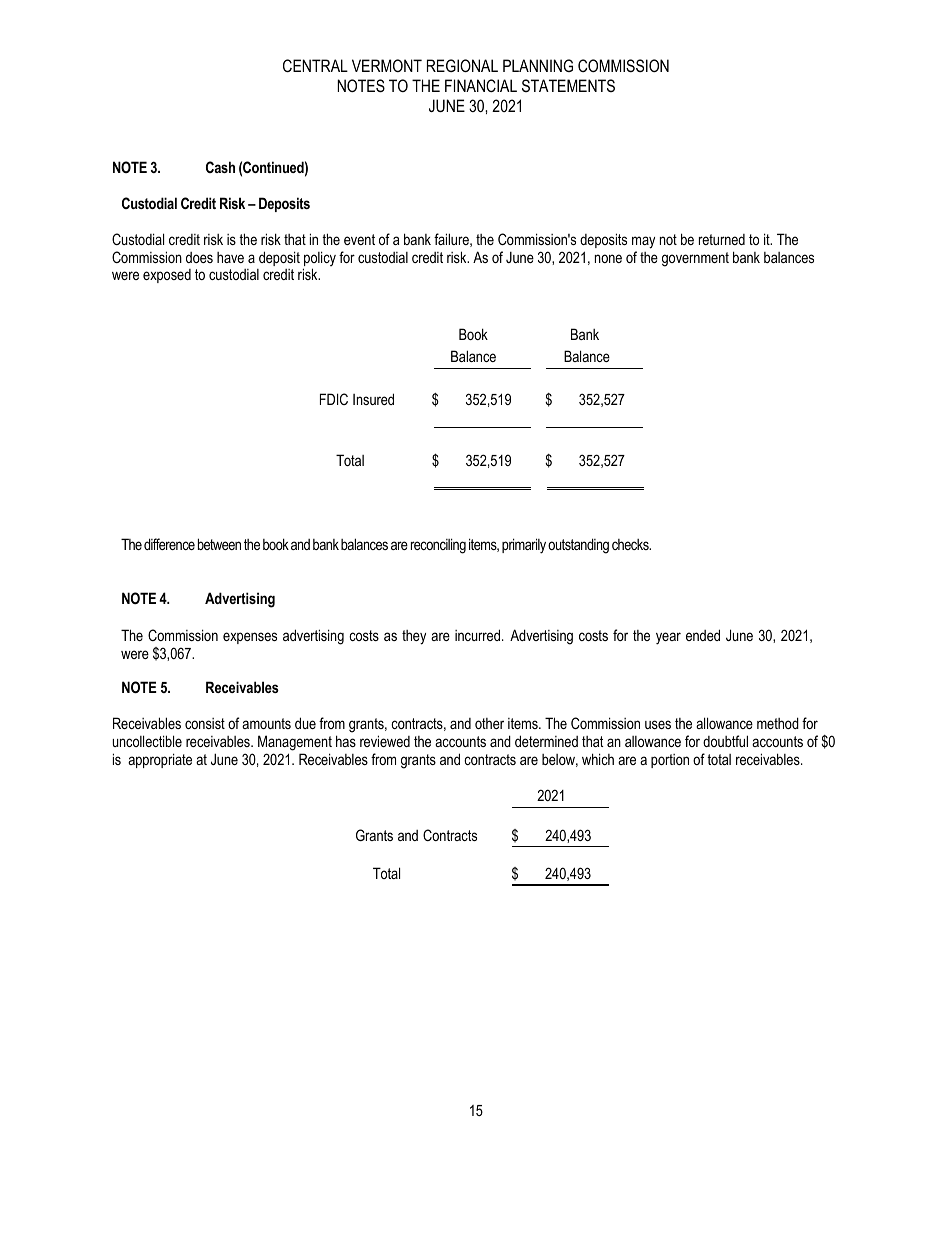 This screenshot has height=1233, width=952. Describe the element at coordinates (219, 544) in the screenshot. I see `between` at that location.
